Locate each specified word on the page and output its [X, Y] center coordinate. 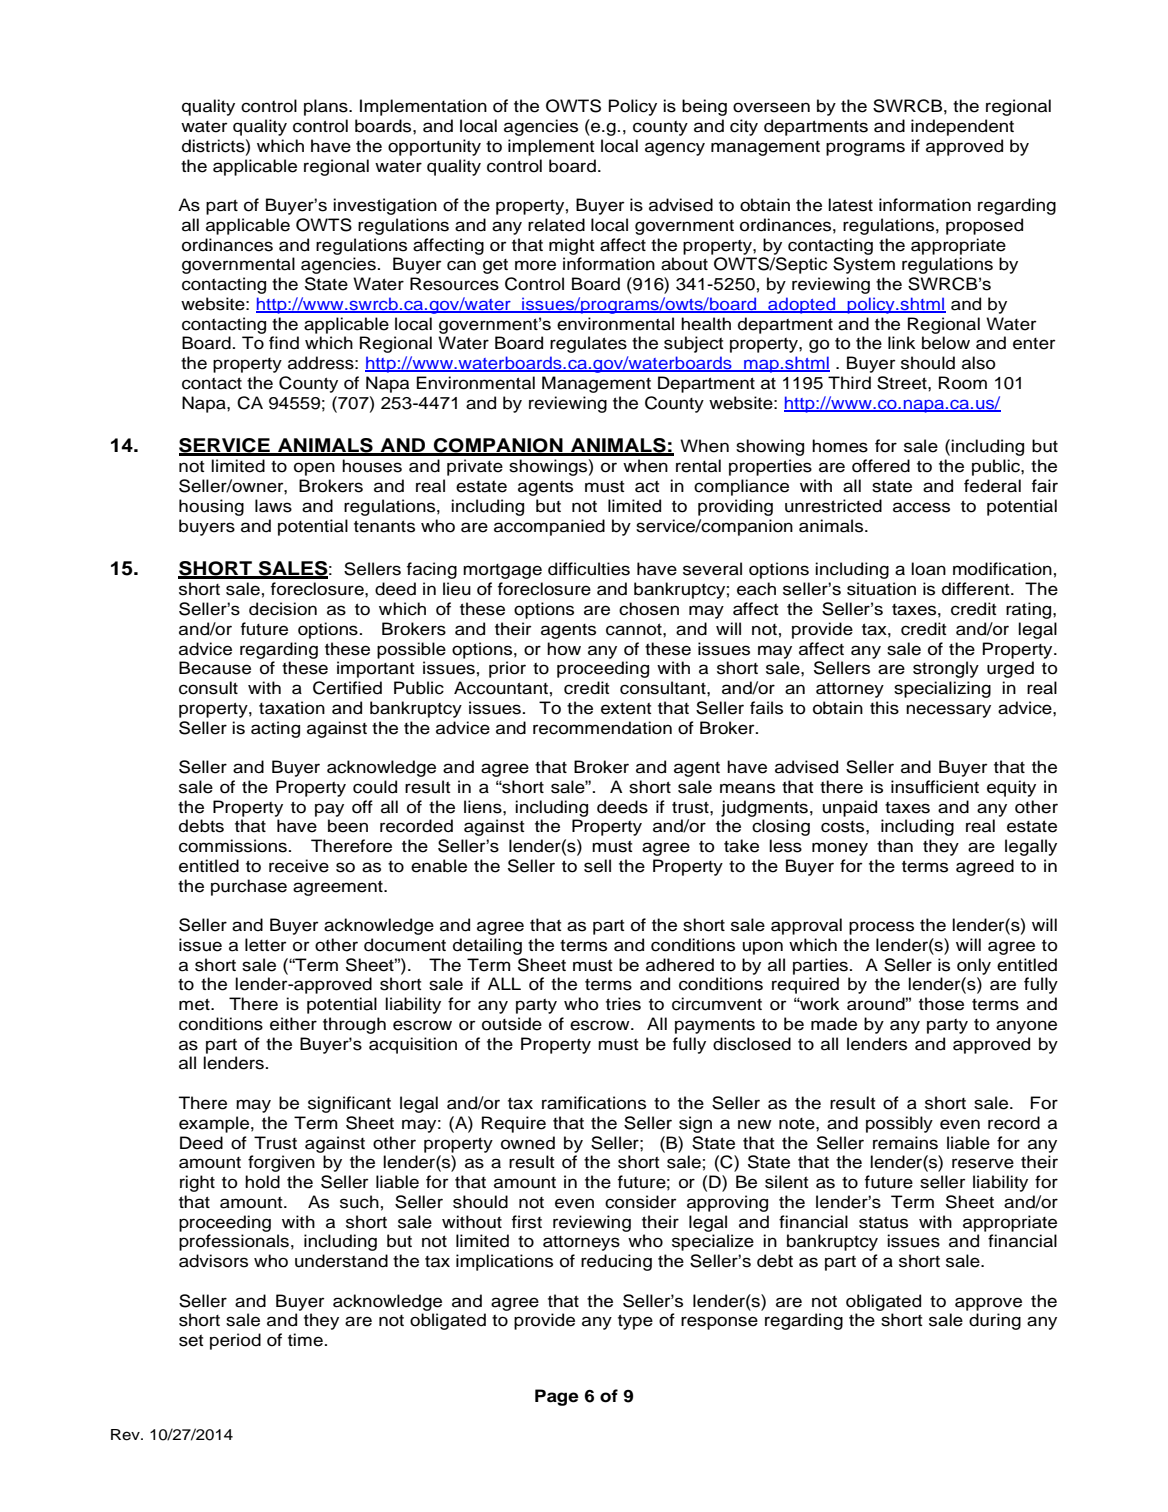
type [635, 1322]
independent [962, 127]
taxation [292, 708]
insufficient [935, 787]
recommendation [602, 728]
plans [327, 107]
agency [675, 149]
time [305, 1340]
